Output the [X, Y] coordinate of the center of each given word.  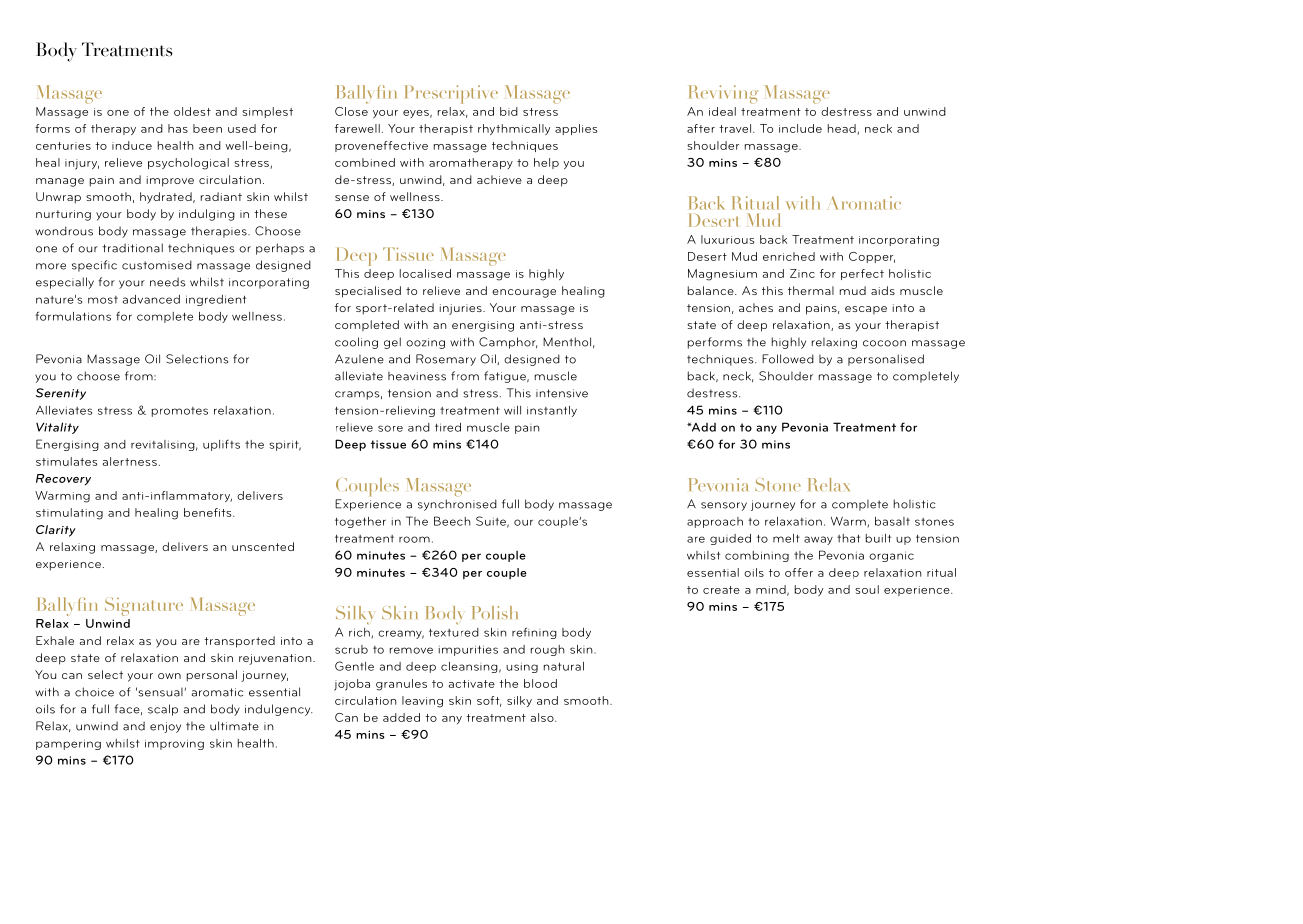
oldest [192, 111]
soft [489, 701]
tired [448, 427]
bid [509, 111]
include [800, 128]
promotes [180, 412]
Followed [788, 359]
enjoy [165, 727]
